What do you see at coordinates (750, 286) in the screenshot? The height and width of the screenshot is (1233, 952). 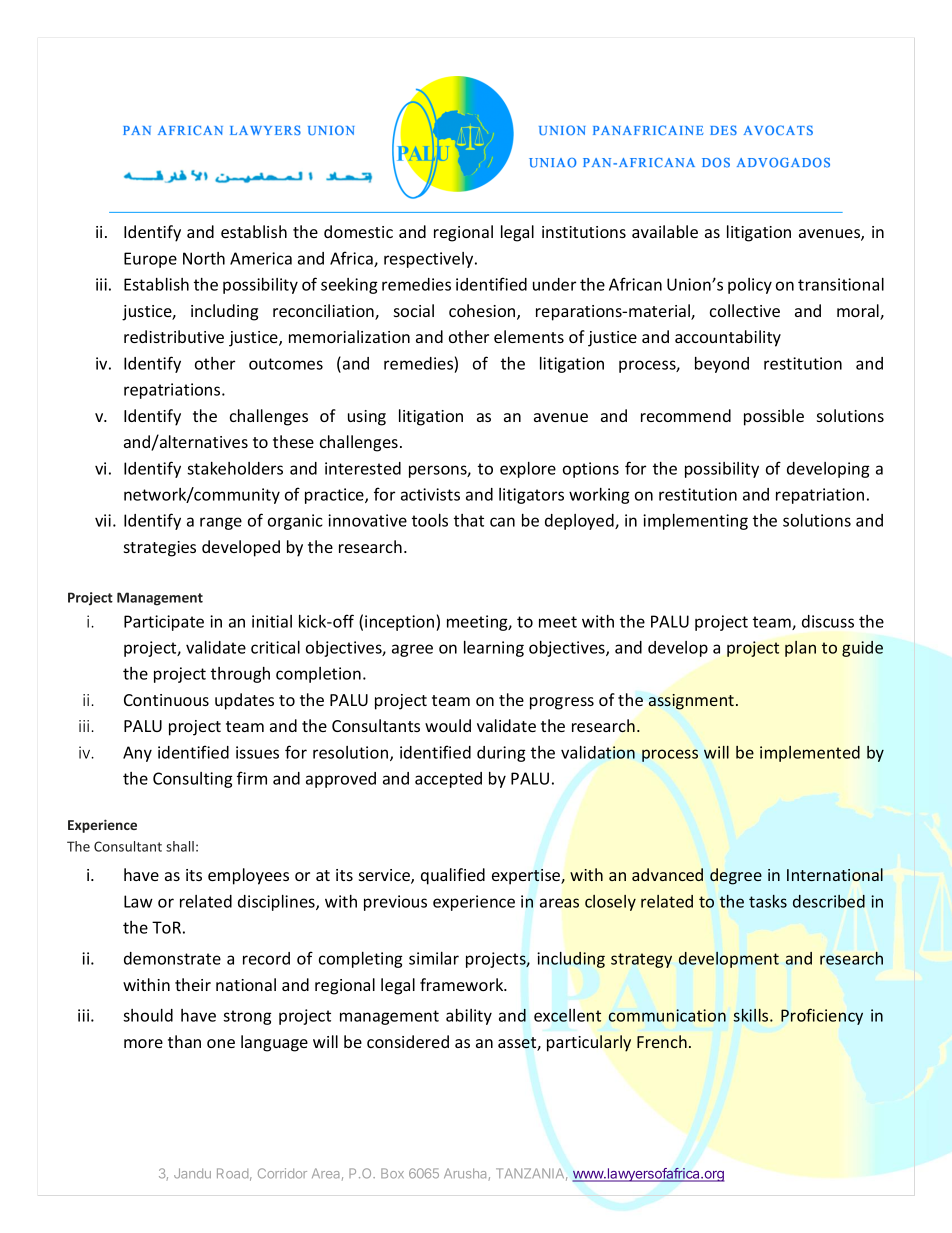 I see `policy` at bounding box center [750, 286].
